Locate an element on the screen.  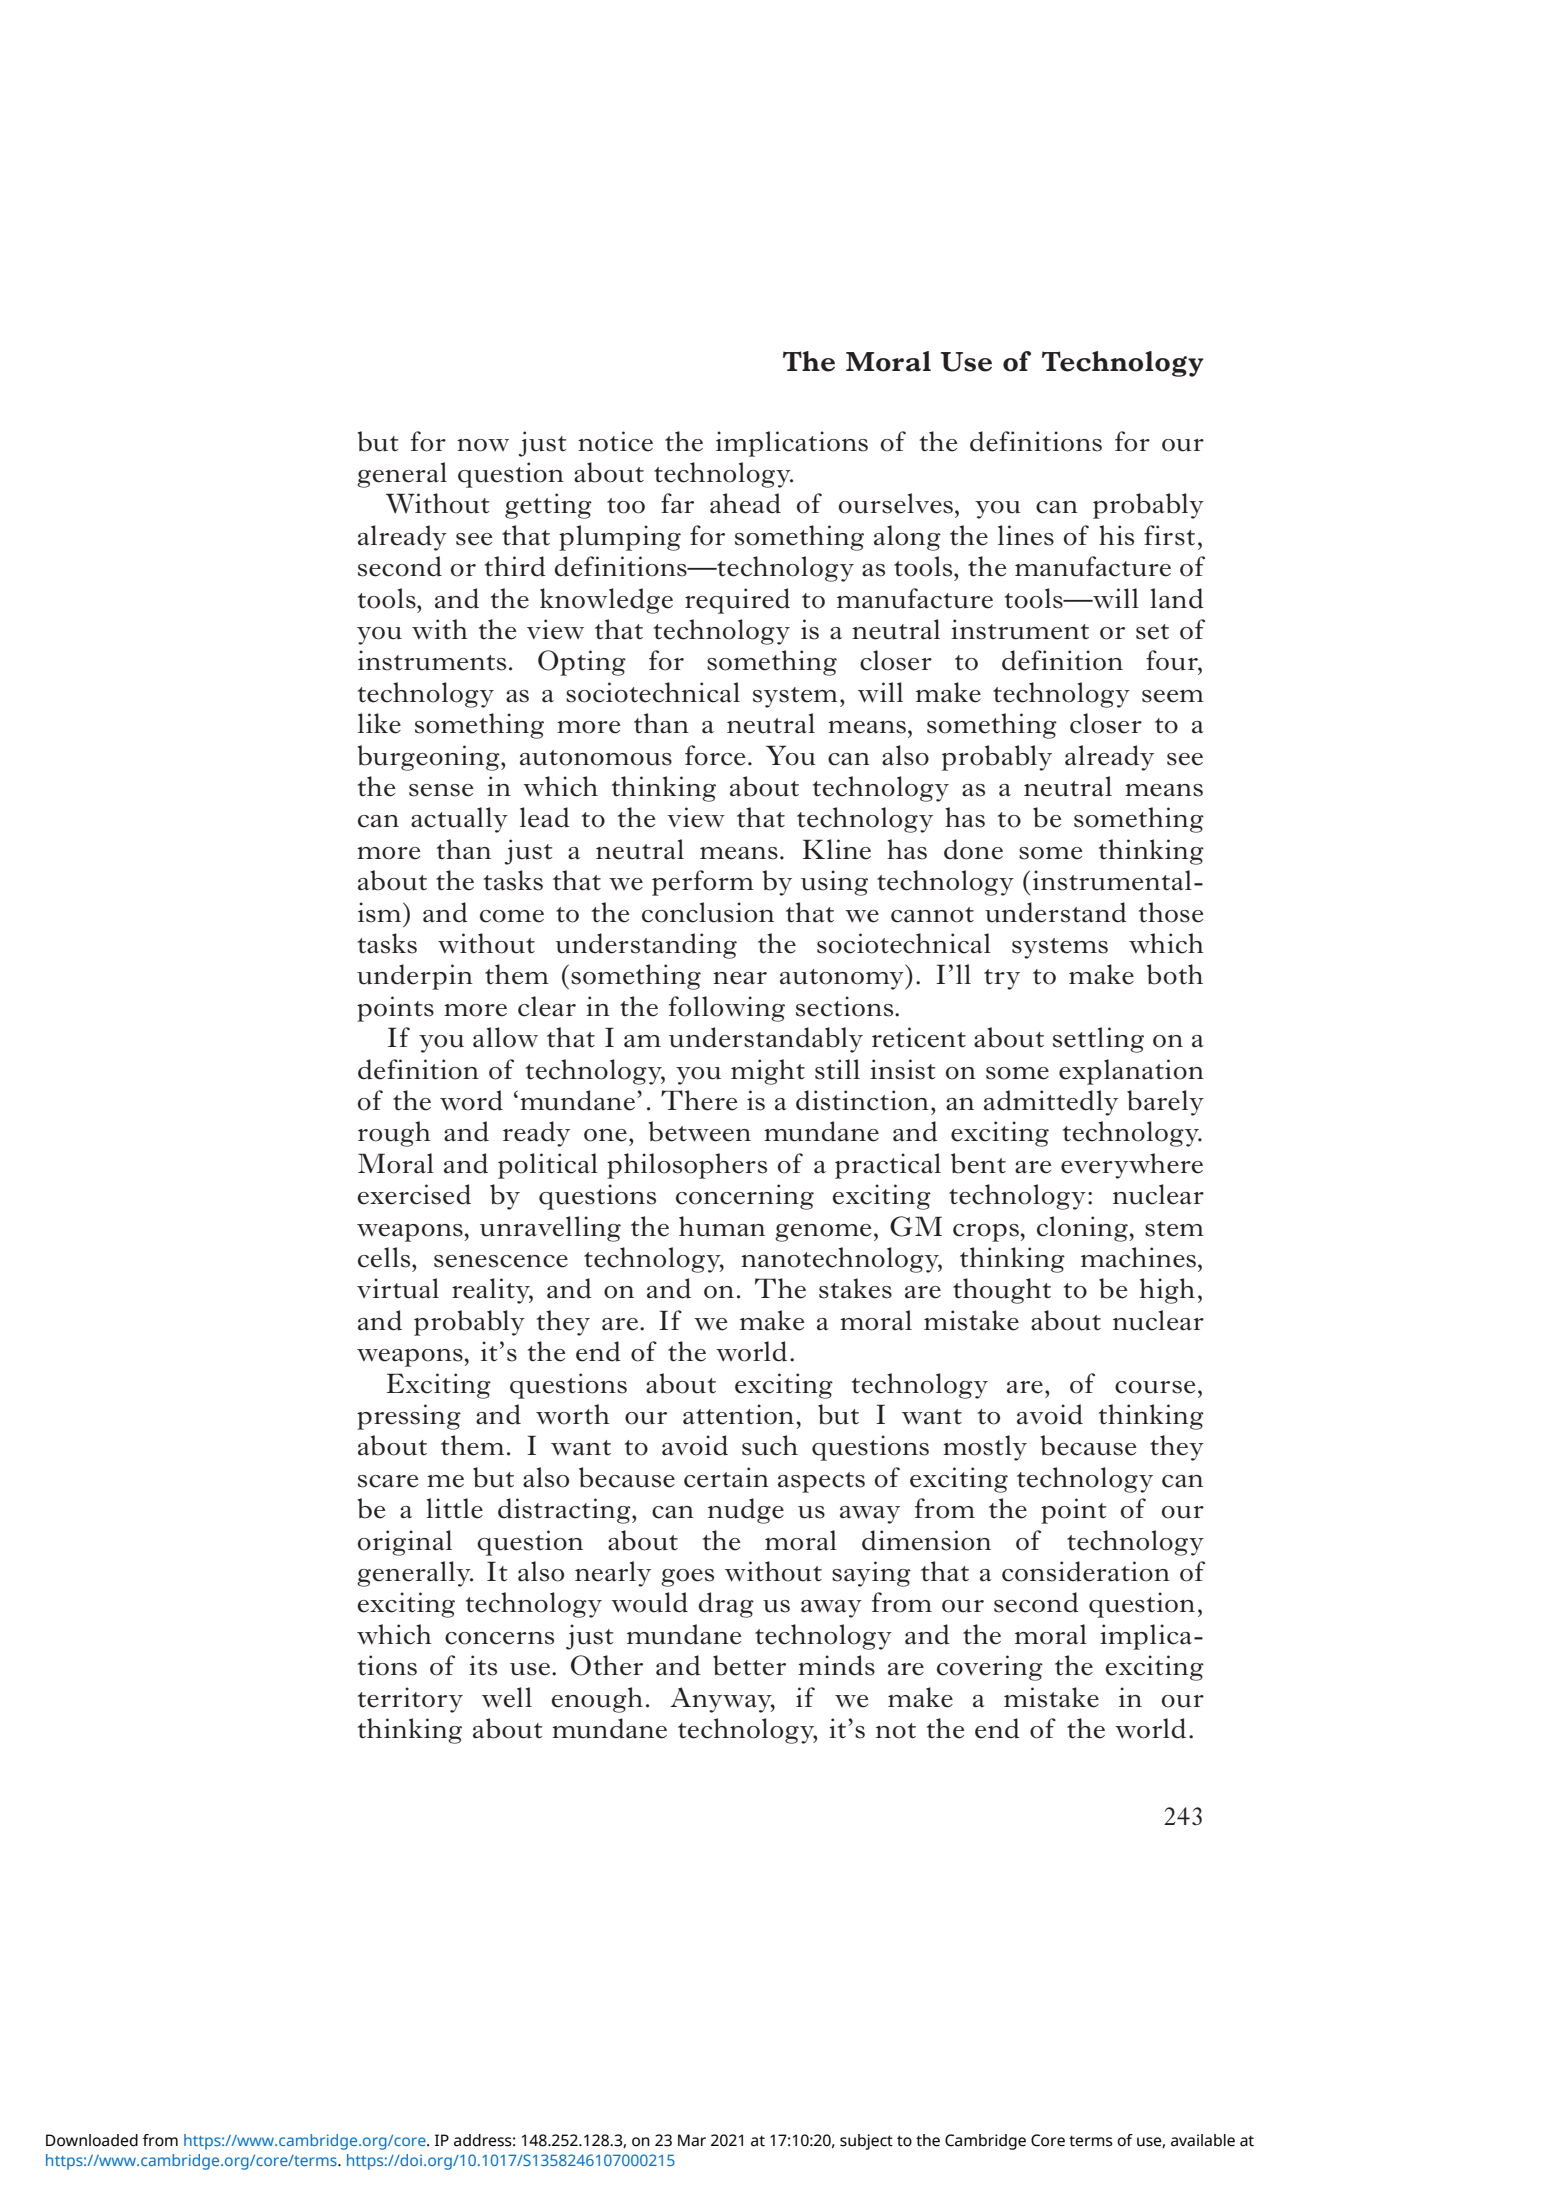
far is located at coordinates (677, 503).
